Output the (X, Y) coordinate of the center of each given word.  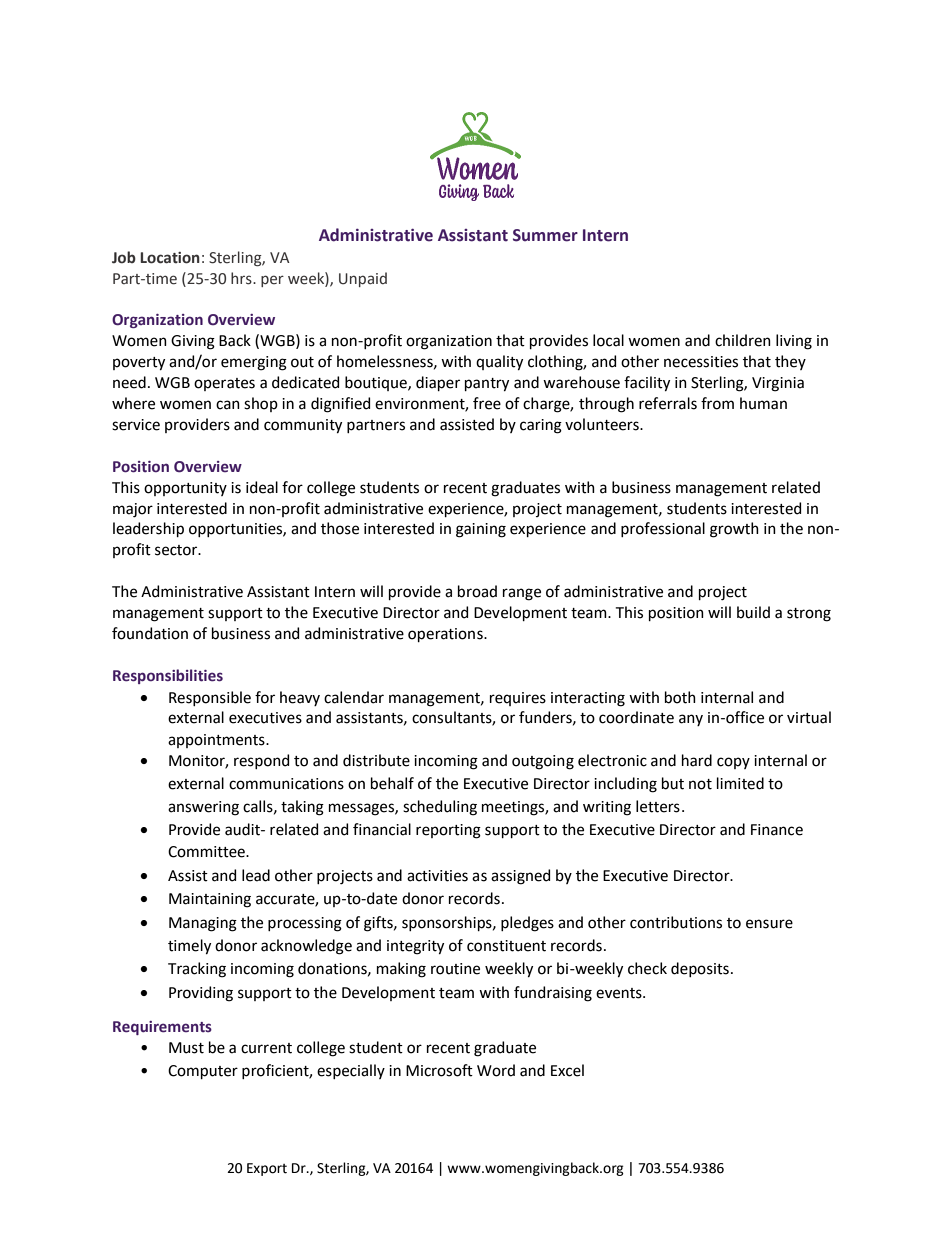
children (743, 340)
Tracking (197, 970)
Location (170, 258)
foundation (150, 633)
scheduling (440, 808)
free (487, 403)
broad (477, 591)
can (228, 405)
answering (203, 808)
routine (455, 969)
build (753, 612)
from (717, 403)
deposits (700, 969)
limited (740, 783)
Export (267, 1169)
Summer (545, 235)
